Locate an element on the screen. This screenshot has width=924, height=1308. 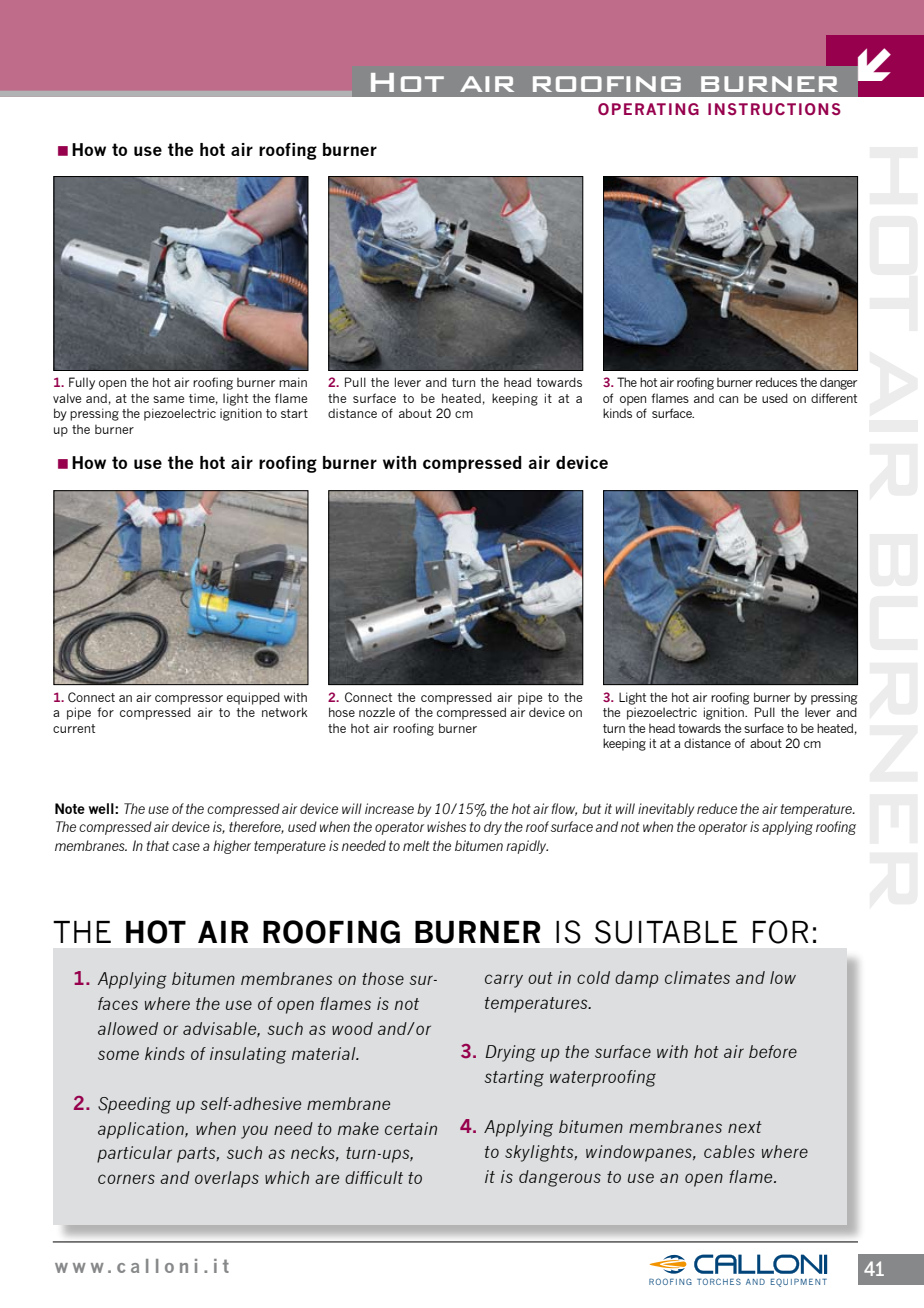
main is located at coordinates (293, 382).
